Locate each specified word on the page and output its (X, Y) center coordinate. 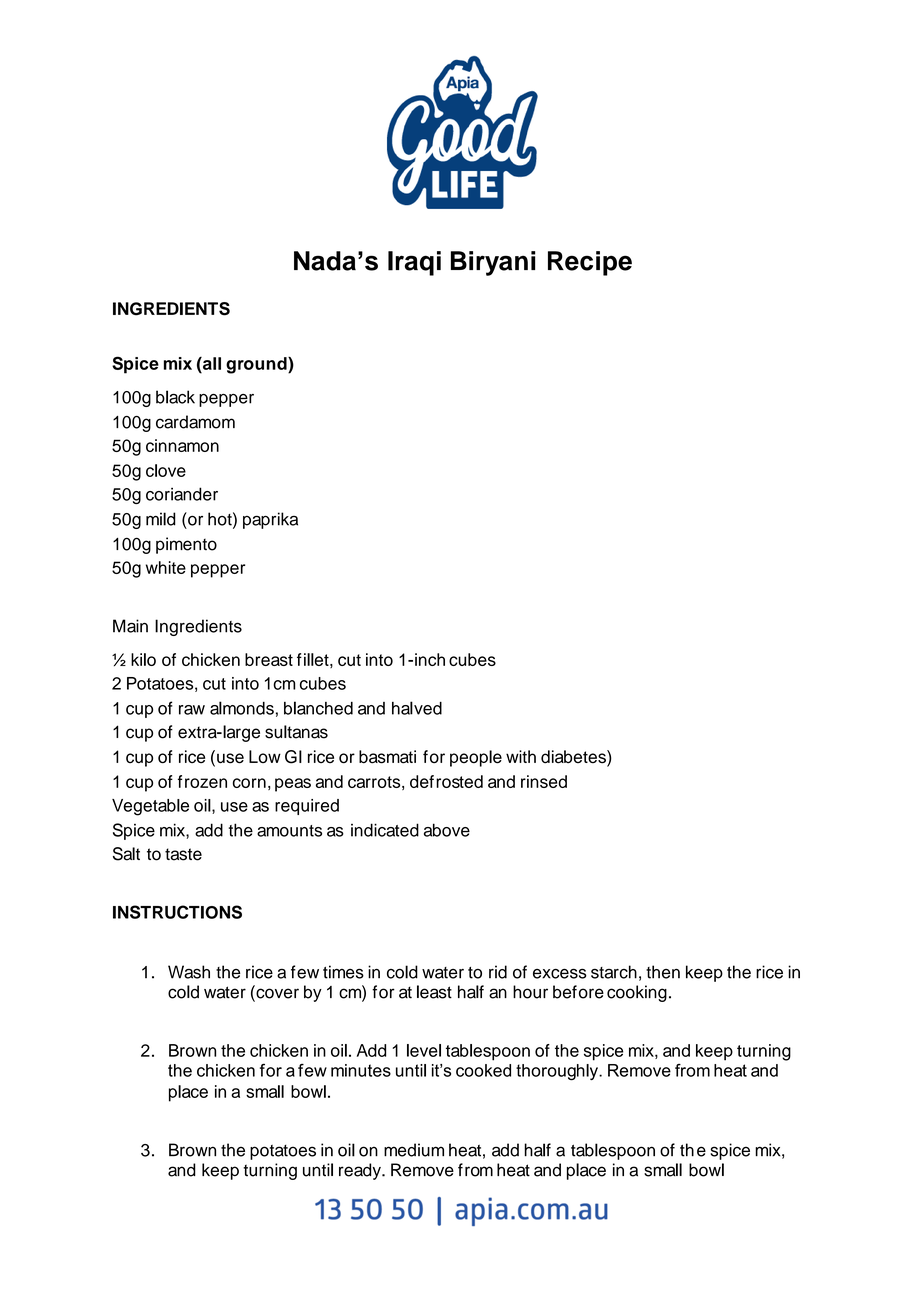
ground (257, 365)
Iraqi (414, 263)
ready (361, 1171)
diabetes (574, 758)
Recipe (590, 263)
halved (417, 708)
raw (192, 710)
